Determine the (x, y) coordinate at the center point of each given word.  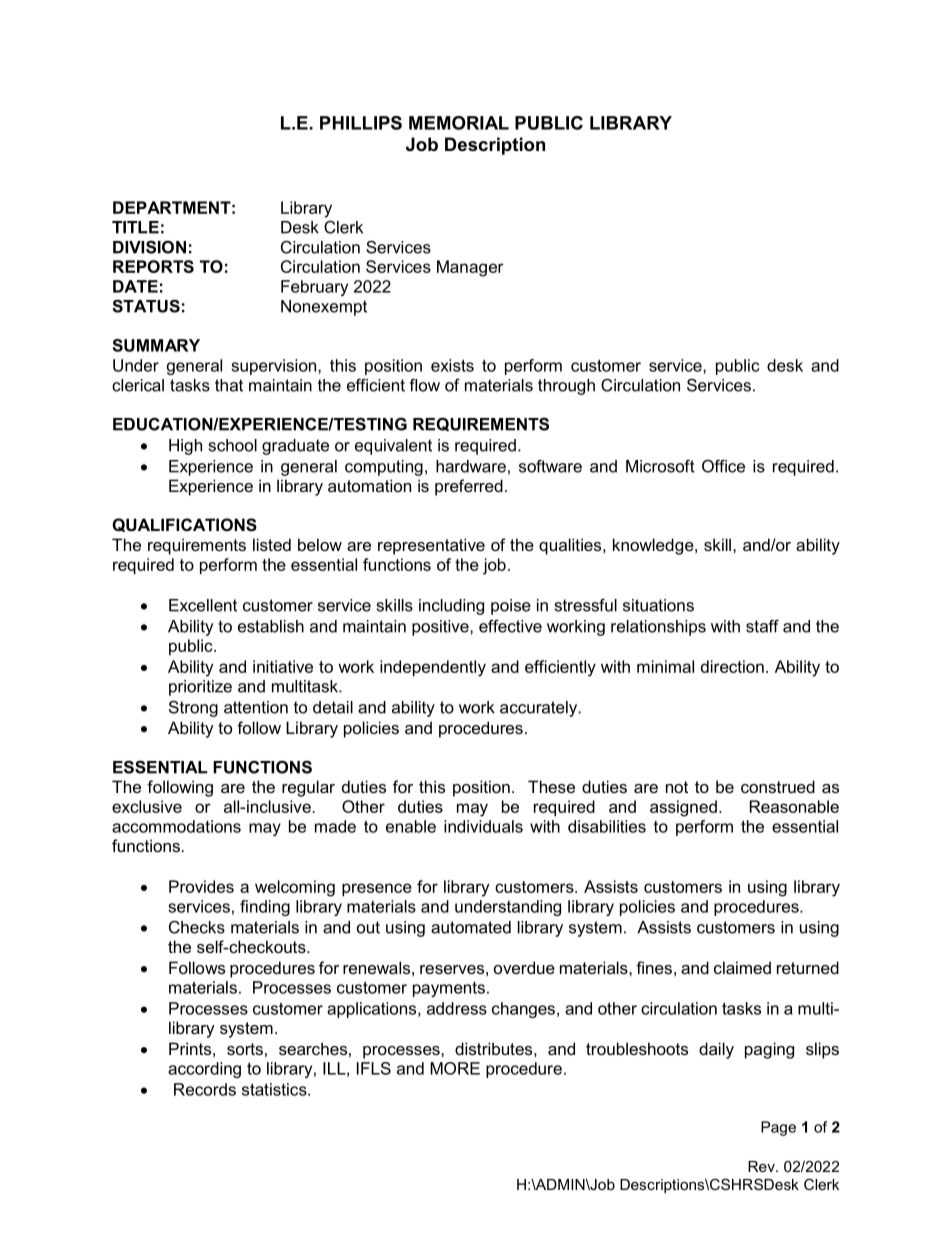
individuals (483, 826)
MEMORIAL (459, 123)
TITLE (135, 227)
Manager (470, 268)
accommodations (176, 826)
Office (723, 466)
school (233, 445)
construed (778, 786)
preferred (469, 487)
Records (205, 1089)
